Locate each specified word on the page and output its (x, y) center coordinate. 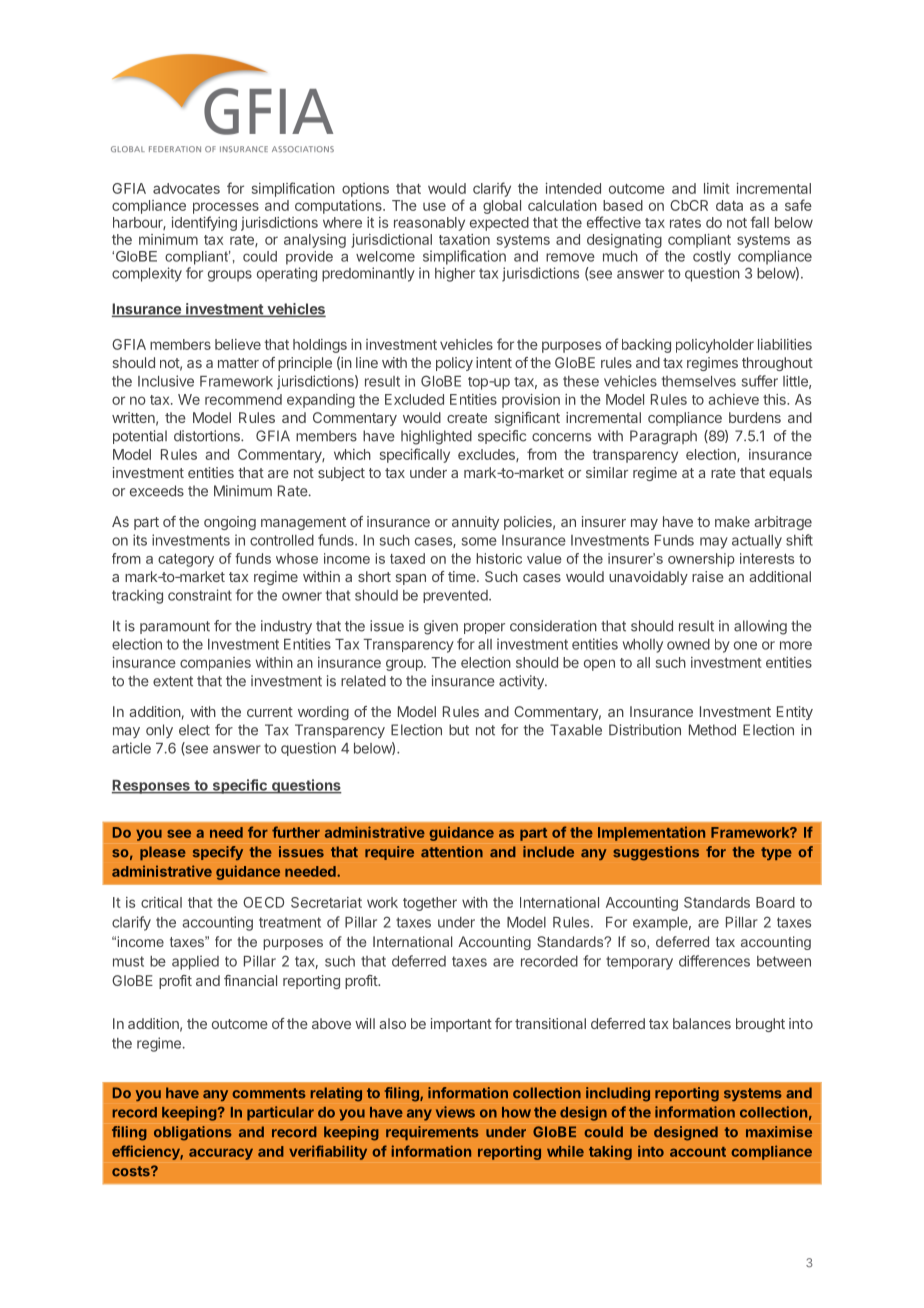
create (467, 418)
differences (714, 961)
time (463, 576)
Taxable (576, 730)
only (159, 731)
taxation (464, 239)
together (430, 904)
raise (708, 576)
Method (712, 730)
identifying (204, 223)
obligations (193, 1133)
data (729, 205)
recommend (243, 399)
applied (195, 962)
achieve (733, 399)
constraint (200, 595)
